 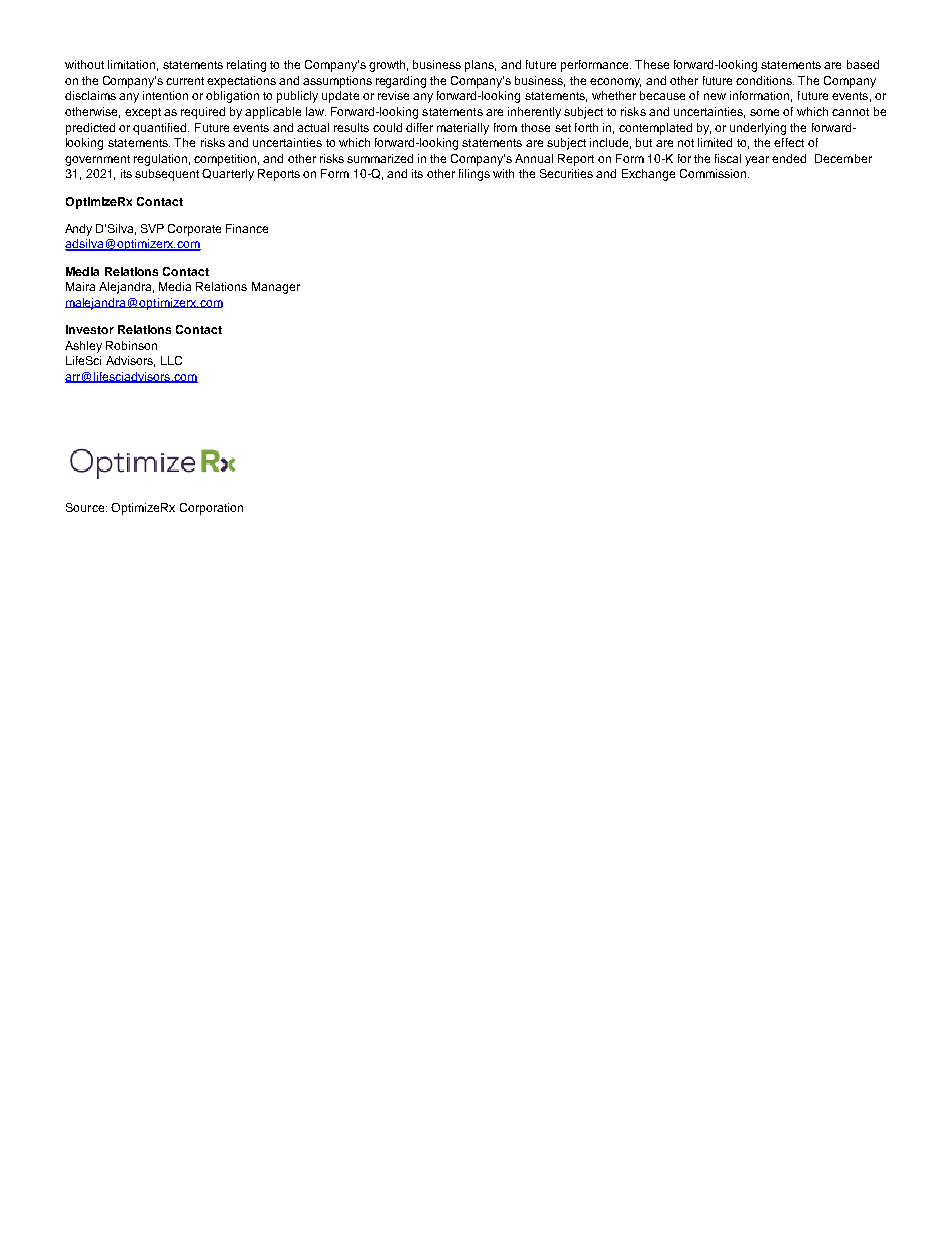 I want to click on conditions, so click(x=765, y=80).
